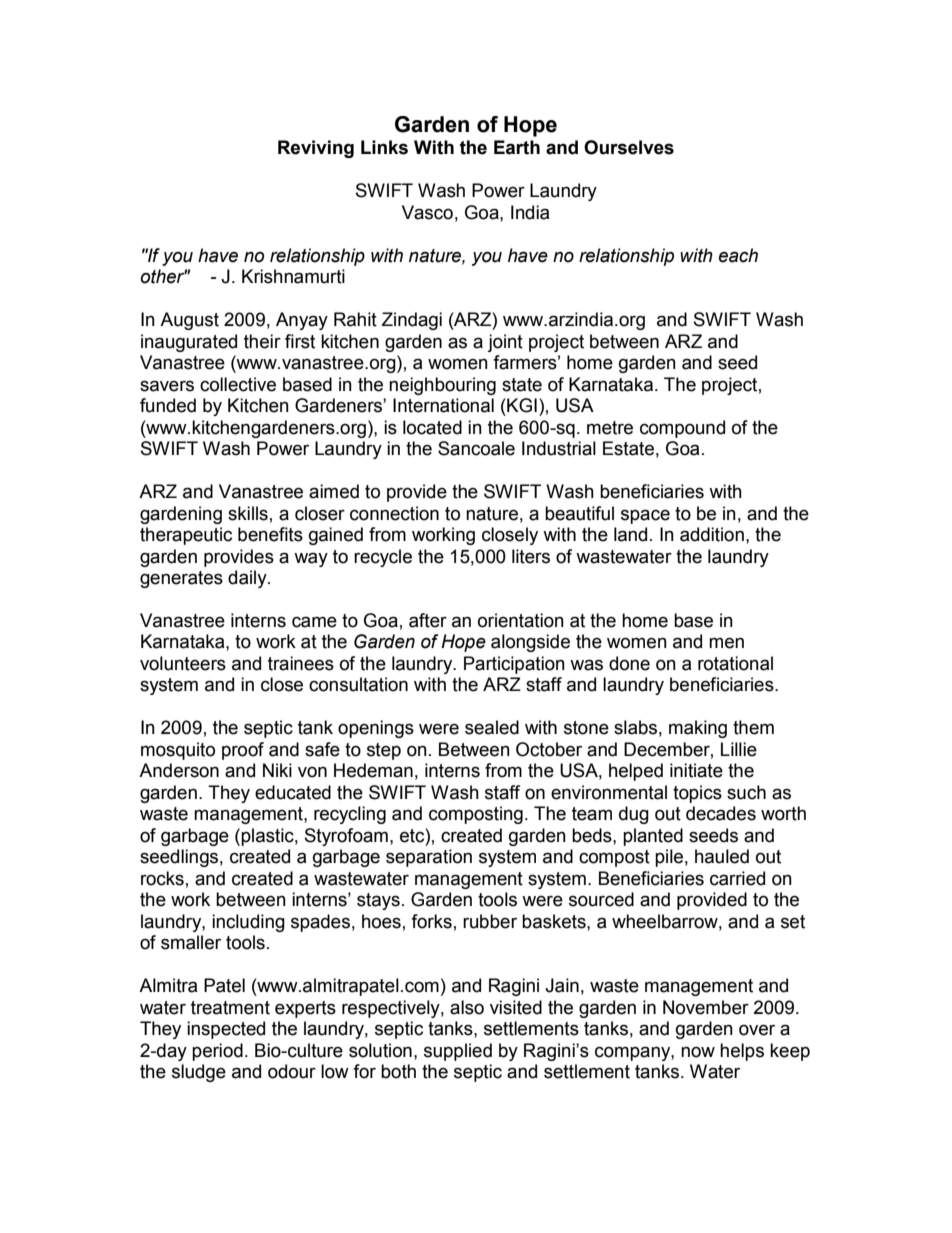  Describe the element at coordinates (722, 856) in the screenshot. I see `hauled` at that location.
